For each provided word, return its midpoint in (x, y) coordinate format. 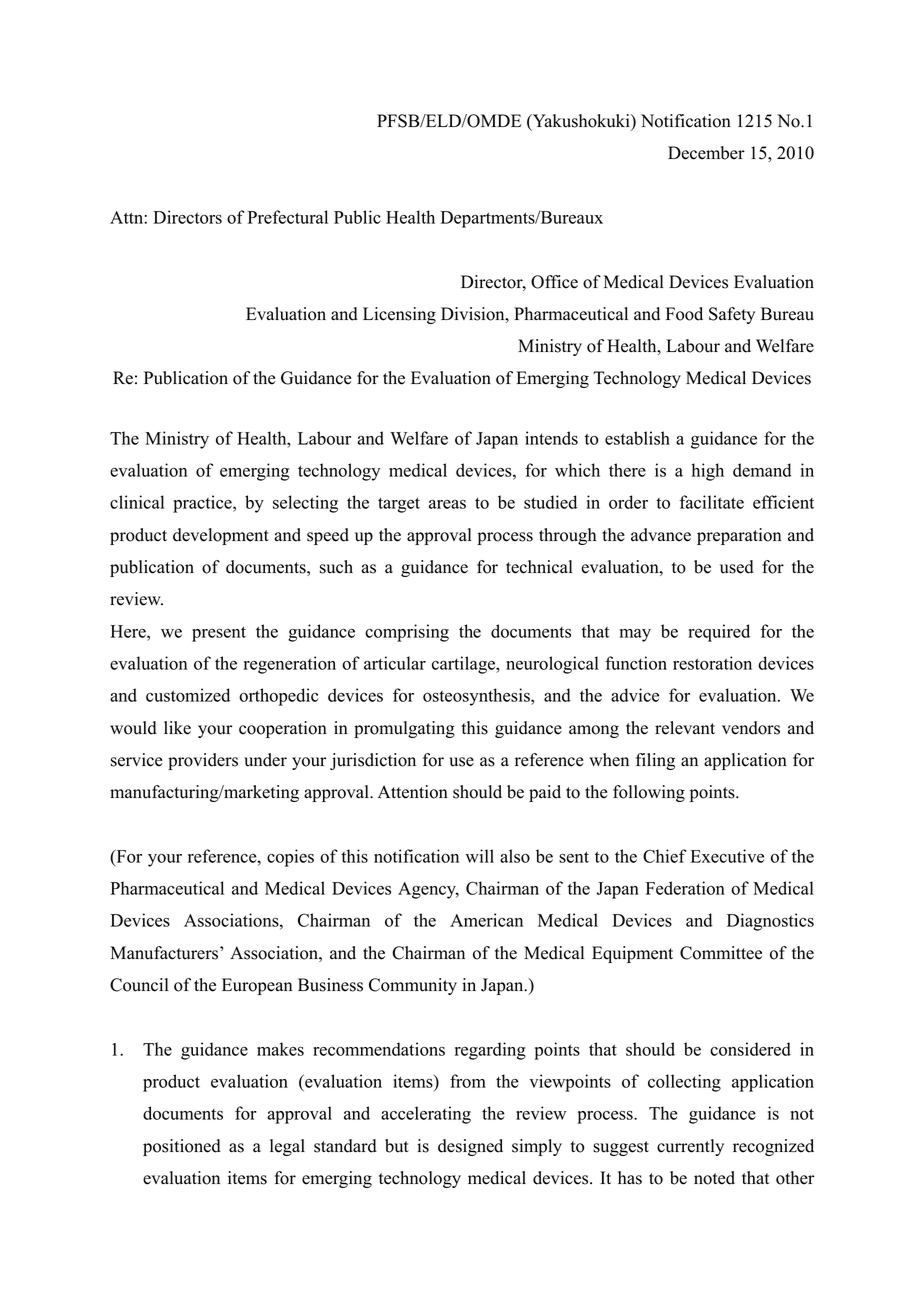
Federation (685, 888)
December (706, 153)
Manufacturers (165, 953)
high (708, 472)
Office (554, 282)
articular (395, 663)
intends (551, 438)
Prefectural (288, 217)
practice (203, 504)
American (486, 920)
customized (188, 695)
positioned (182, 1147)
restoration (712, 663)
